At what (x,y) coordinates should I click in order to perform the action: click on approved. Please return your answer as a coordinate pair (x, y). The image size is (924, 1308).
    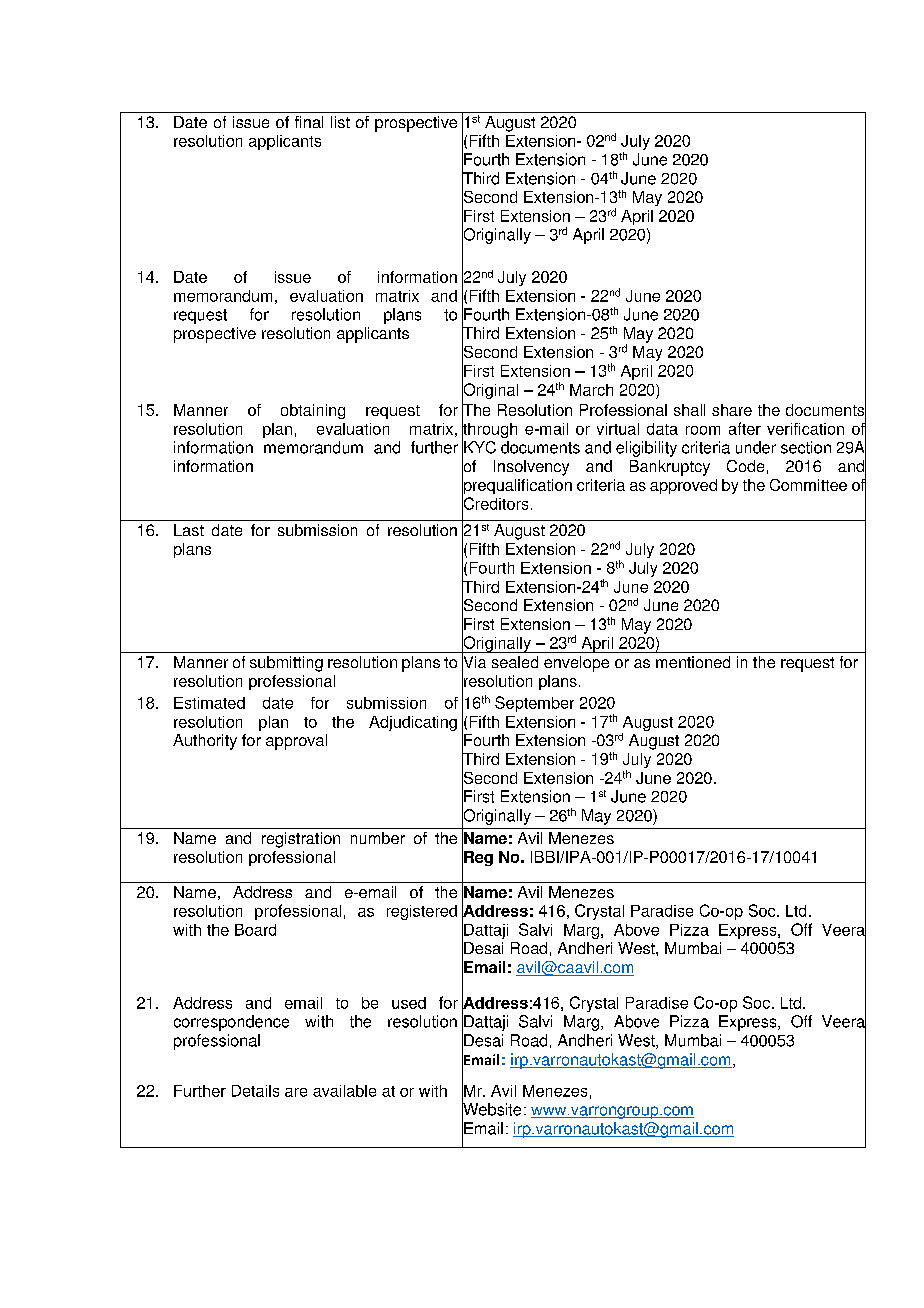
    Looking at the image, I should click on (683, 486).
